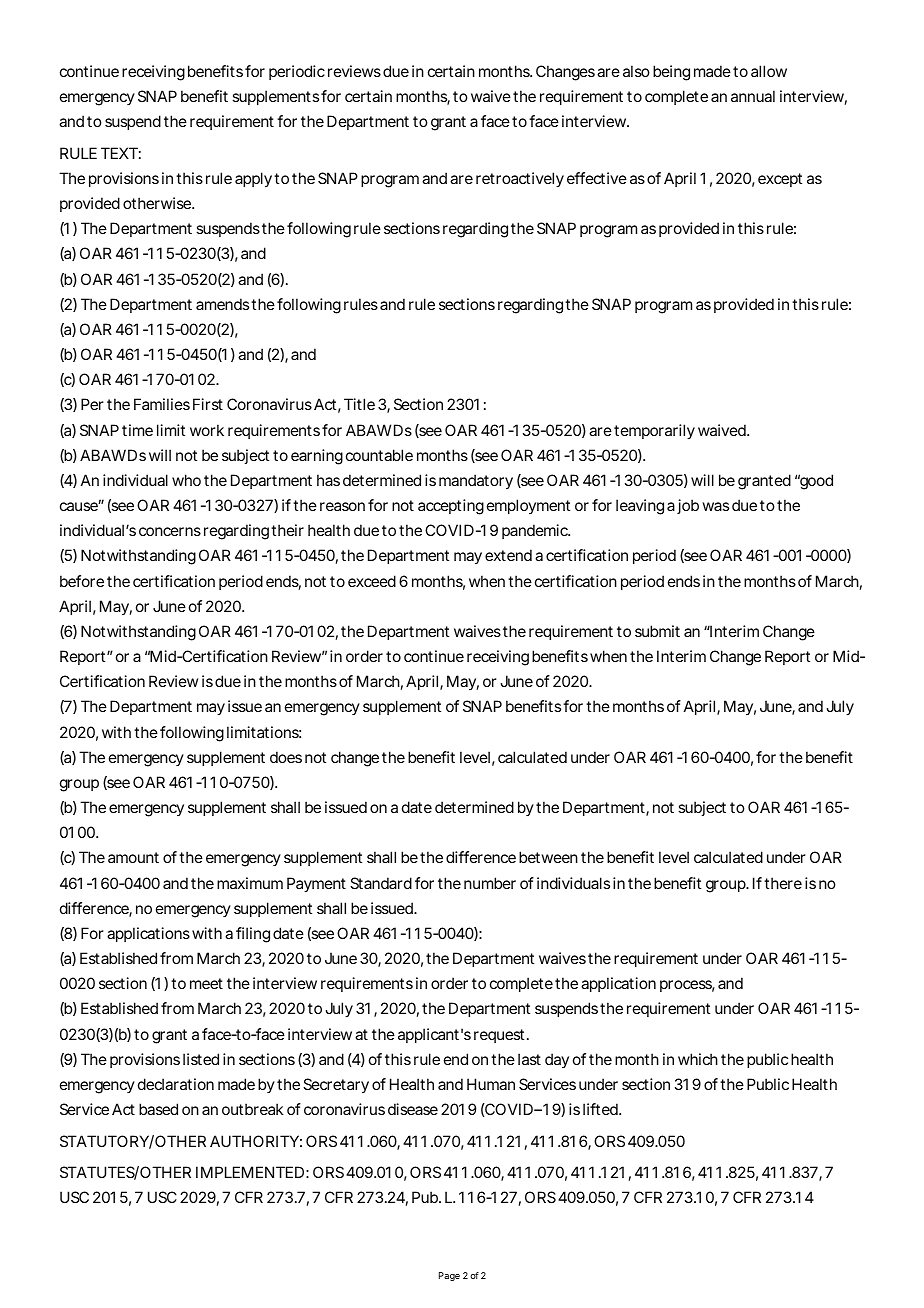 The height and width of the screenshot is (1308, 924). What do you see at coordinates (688, 506) in the screenshot?
I see `job` at bounding box center [688, 506].
